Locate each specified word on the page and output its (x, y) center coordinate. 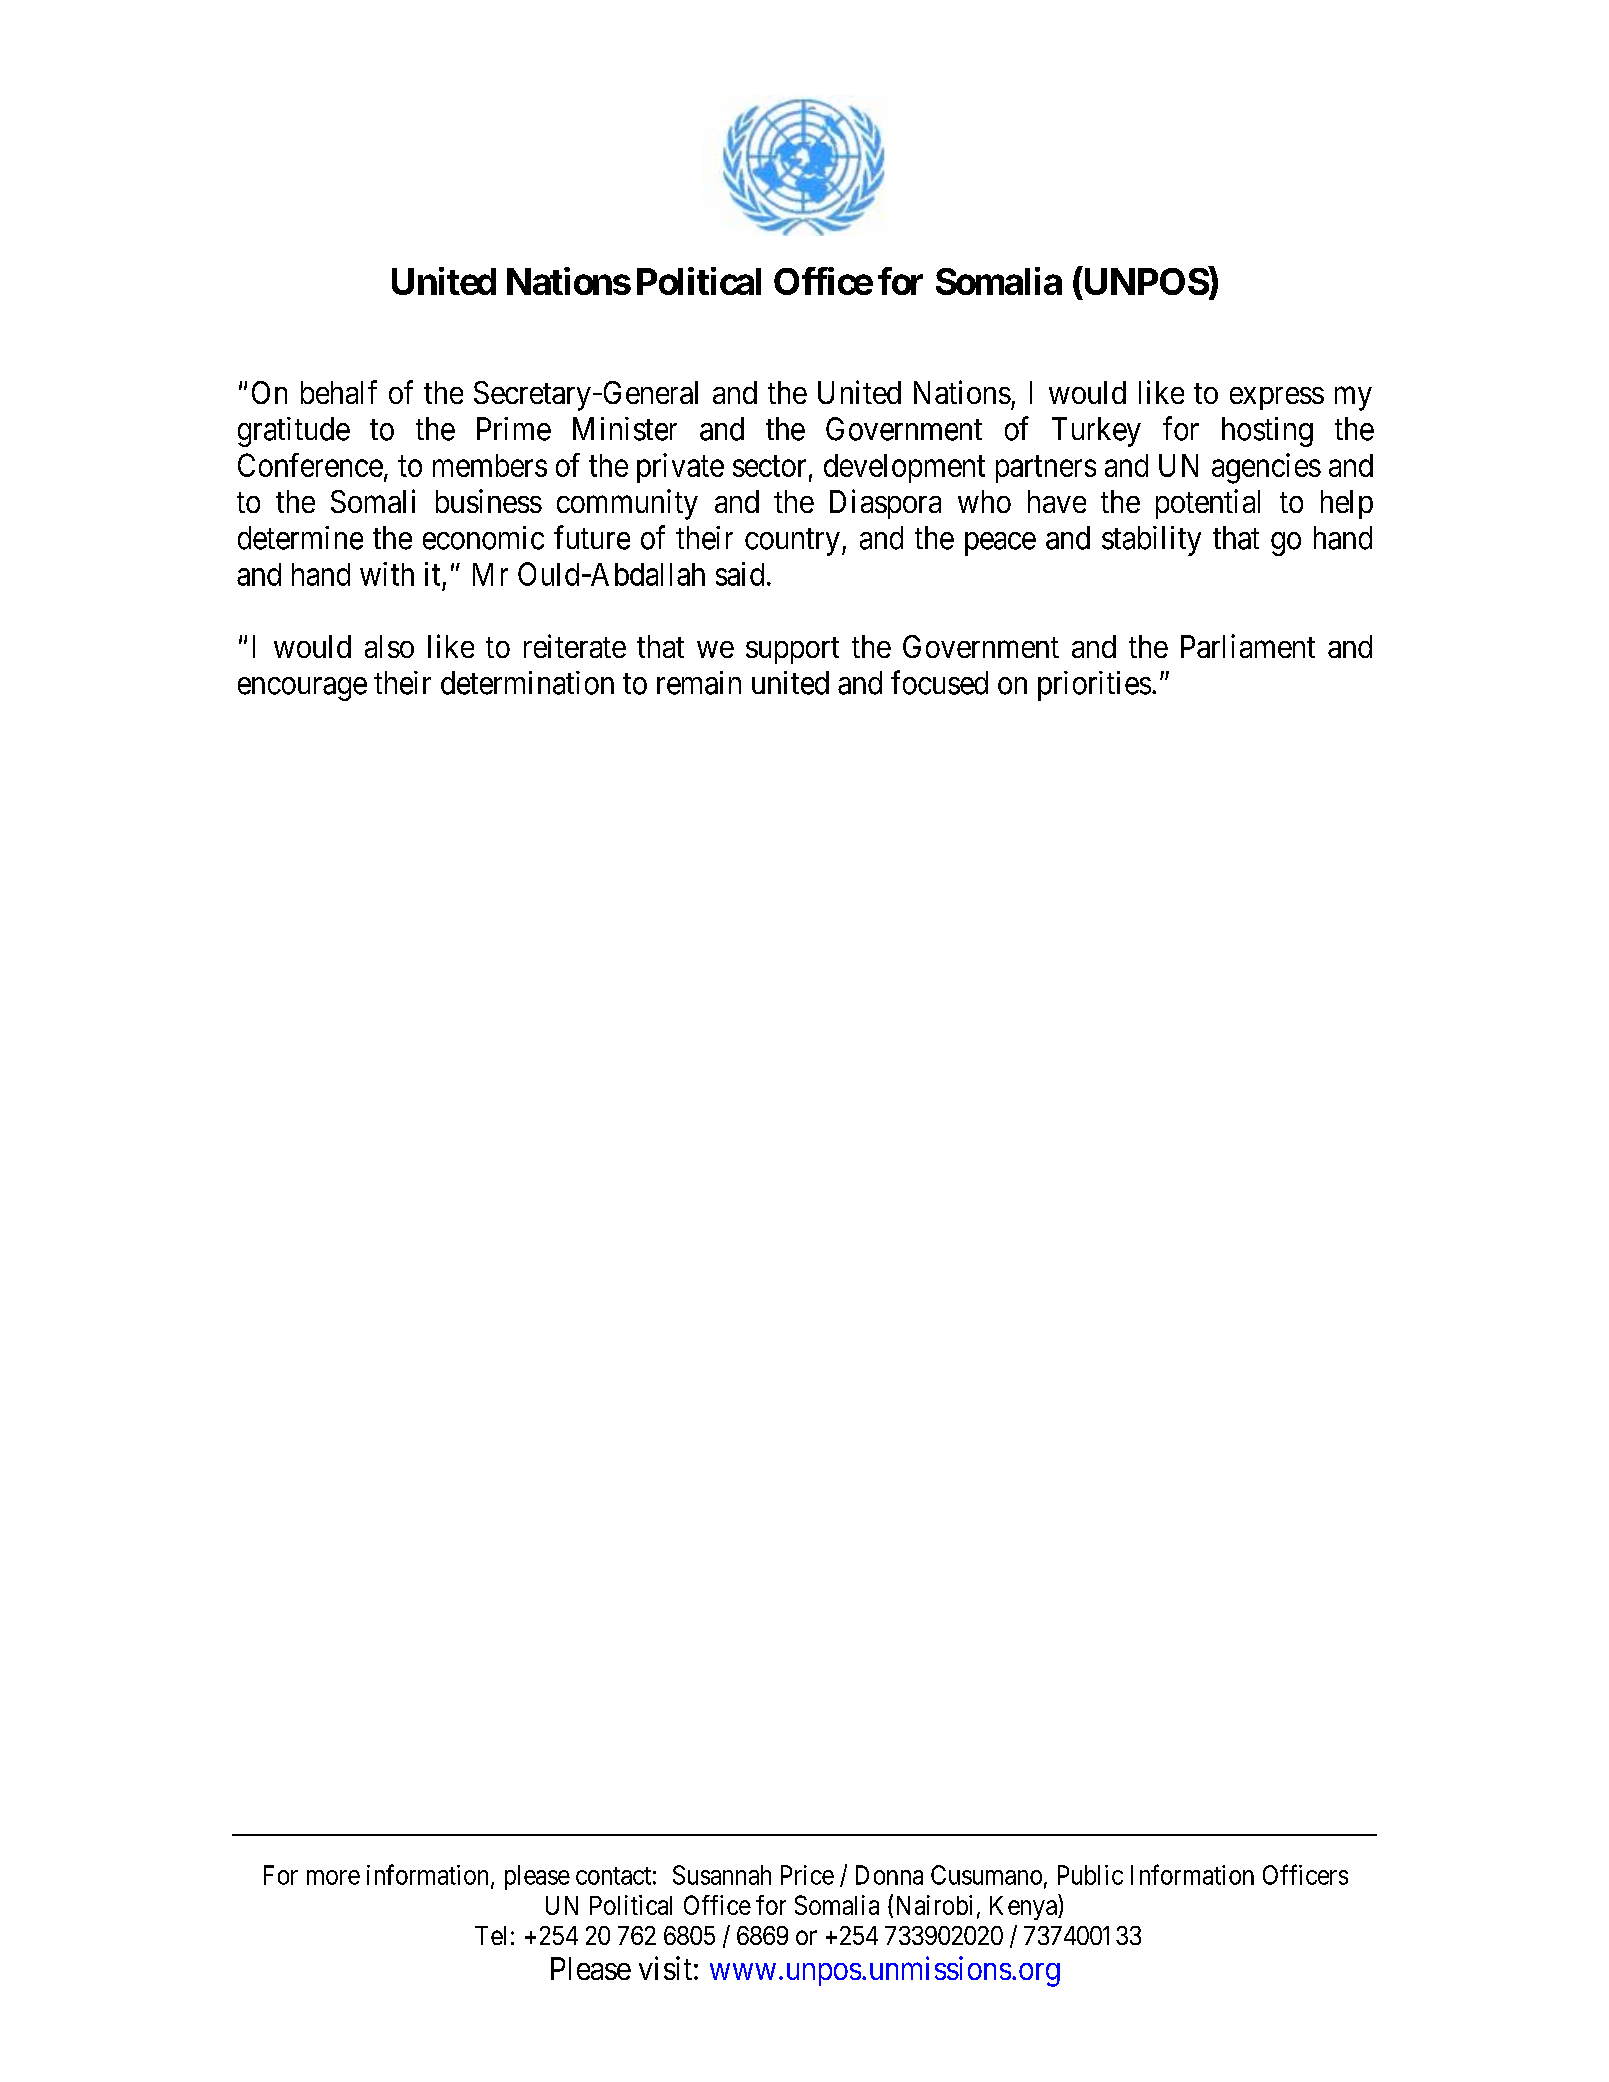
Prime (514, 429)
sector (769, 466)
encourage (302, 689)
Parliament (1248, 646)
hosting (1267, 432)
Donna (889, 1875)
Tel (490, 1935)
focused (939, 682)
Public (1090, 1875)
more (333, 1877)
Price (807, 1875)
